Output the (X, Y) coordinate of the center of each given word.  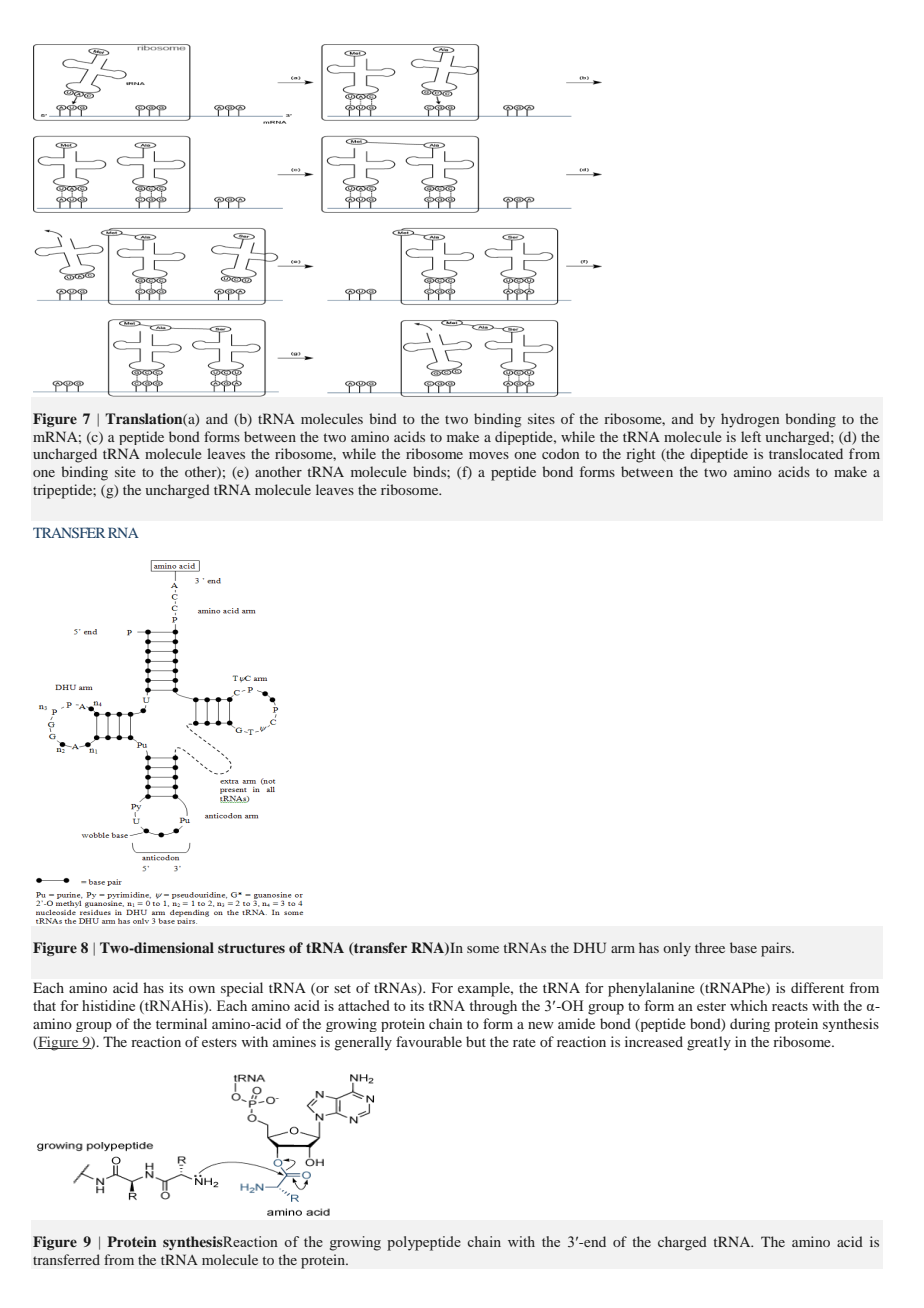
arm (623, 949)
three (710, 947)
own (202, 989)
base (743, 947)
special (242, 989)
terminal (181, 1023)
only (677, 949)
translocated (806, 453)
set (342, 988)
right (641, 455)
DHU (589, 947)
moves (489, 455)
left (751, 436)
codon (560, 453)
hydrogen (750, 420)
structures (251, 948)
